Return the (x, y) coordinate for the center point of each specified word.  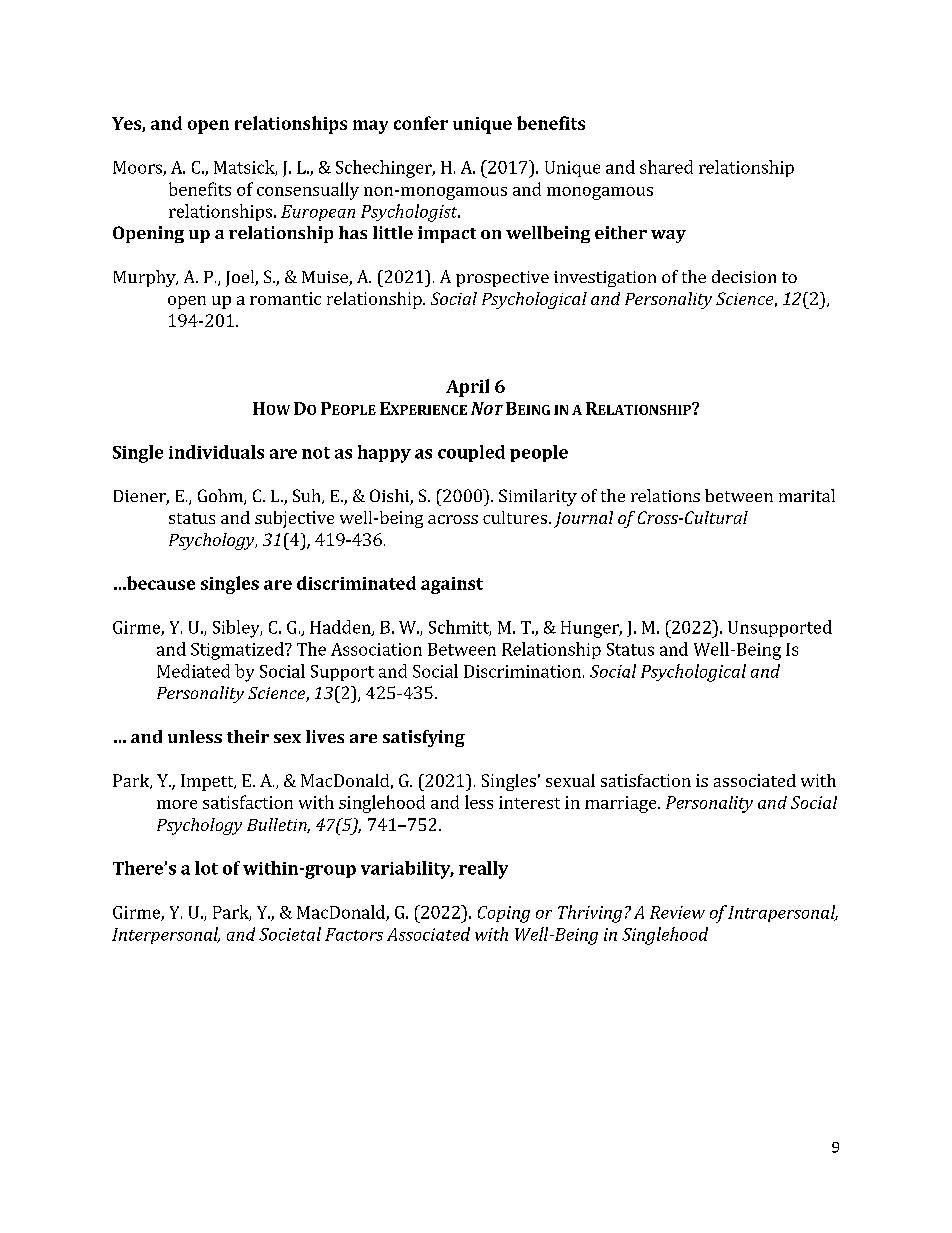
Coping (504, 914)
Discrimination (522, 671)
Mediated (193, 671)
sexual (570, 780)
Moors (138, 168)
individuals (216, 452)
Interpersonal (166, 935)
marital (807, 495)
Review (677, 912)
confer (421, 123)
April (467, 388)
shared (666, 167)
